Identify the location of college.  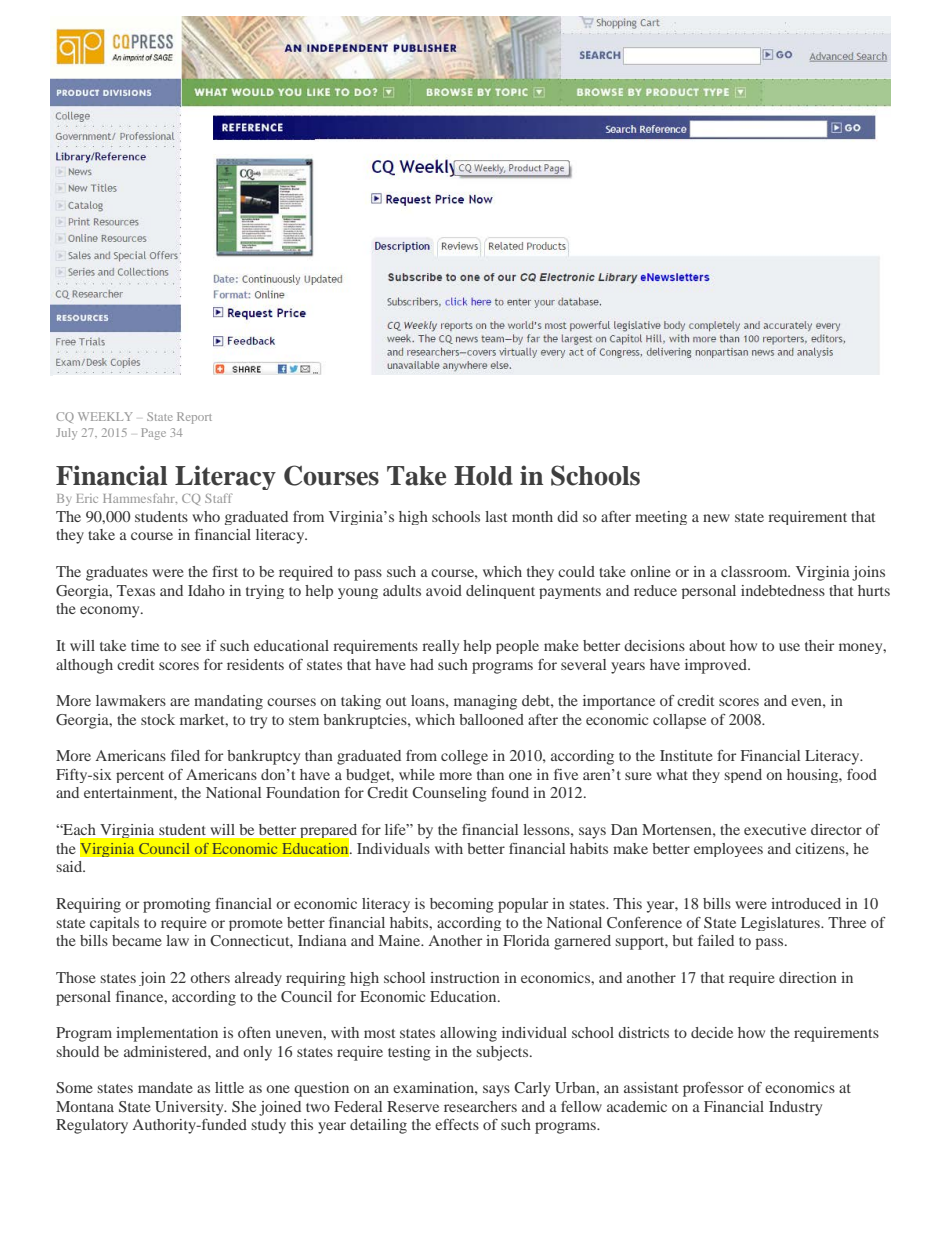
(464, 757).
